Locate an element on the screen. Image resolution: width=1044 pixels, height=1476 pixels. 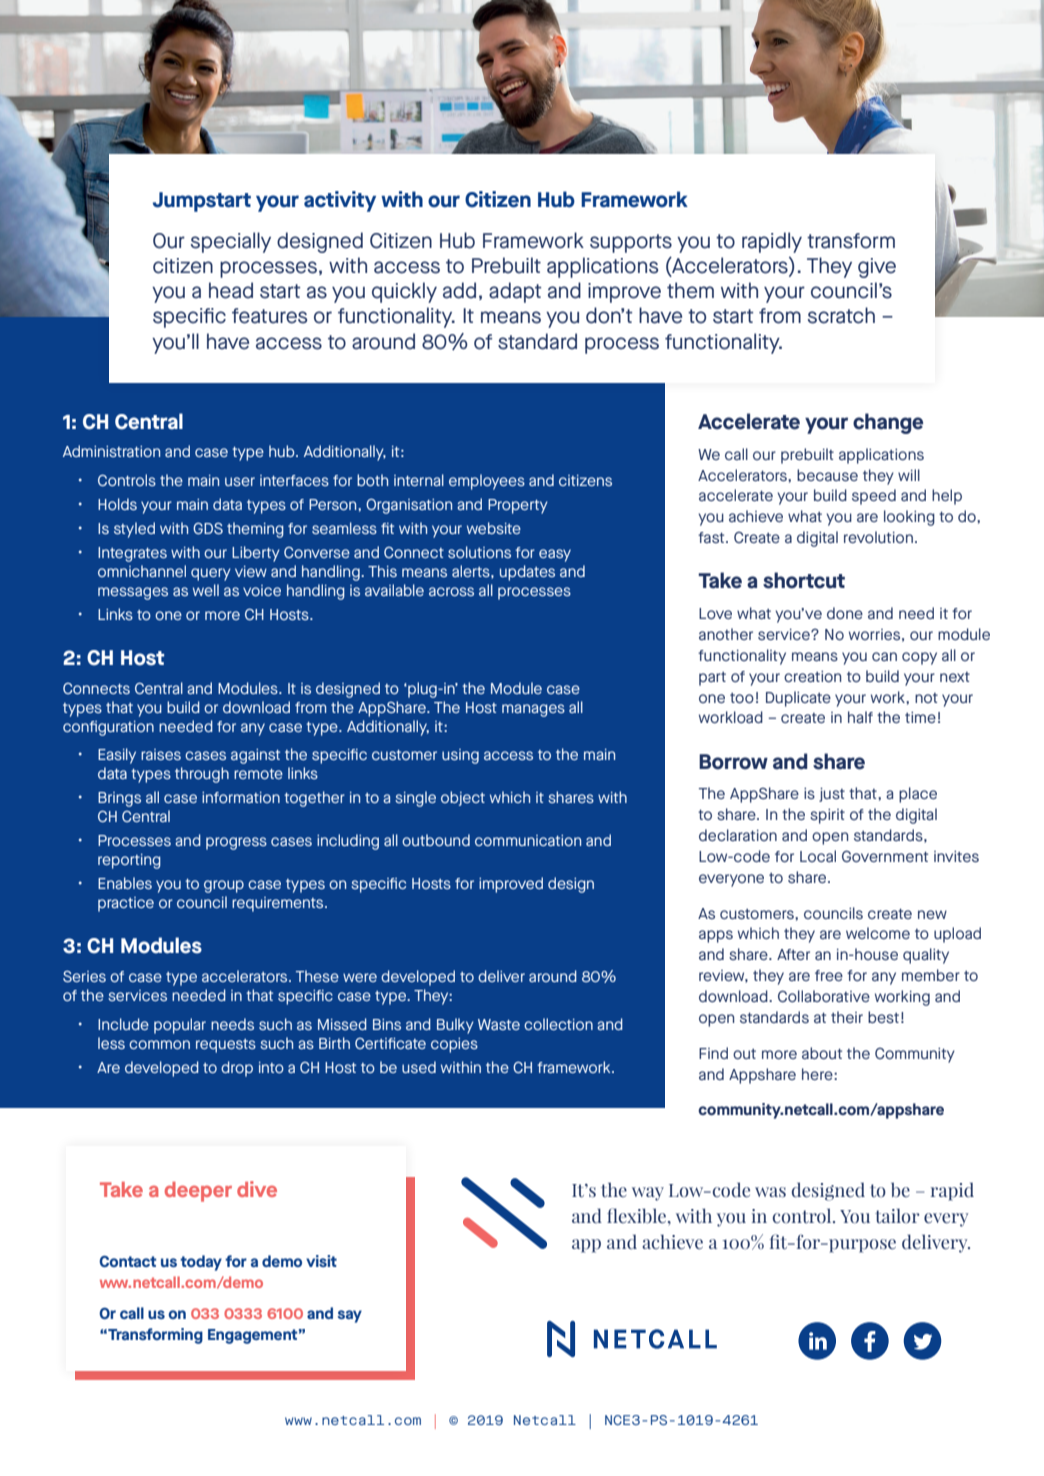
about is located at coordinates (822, 1053).
